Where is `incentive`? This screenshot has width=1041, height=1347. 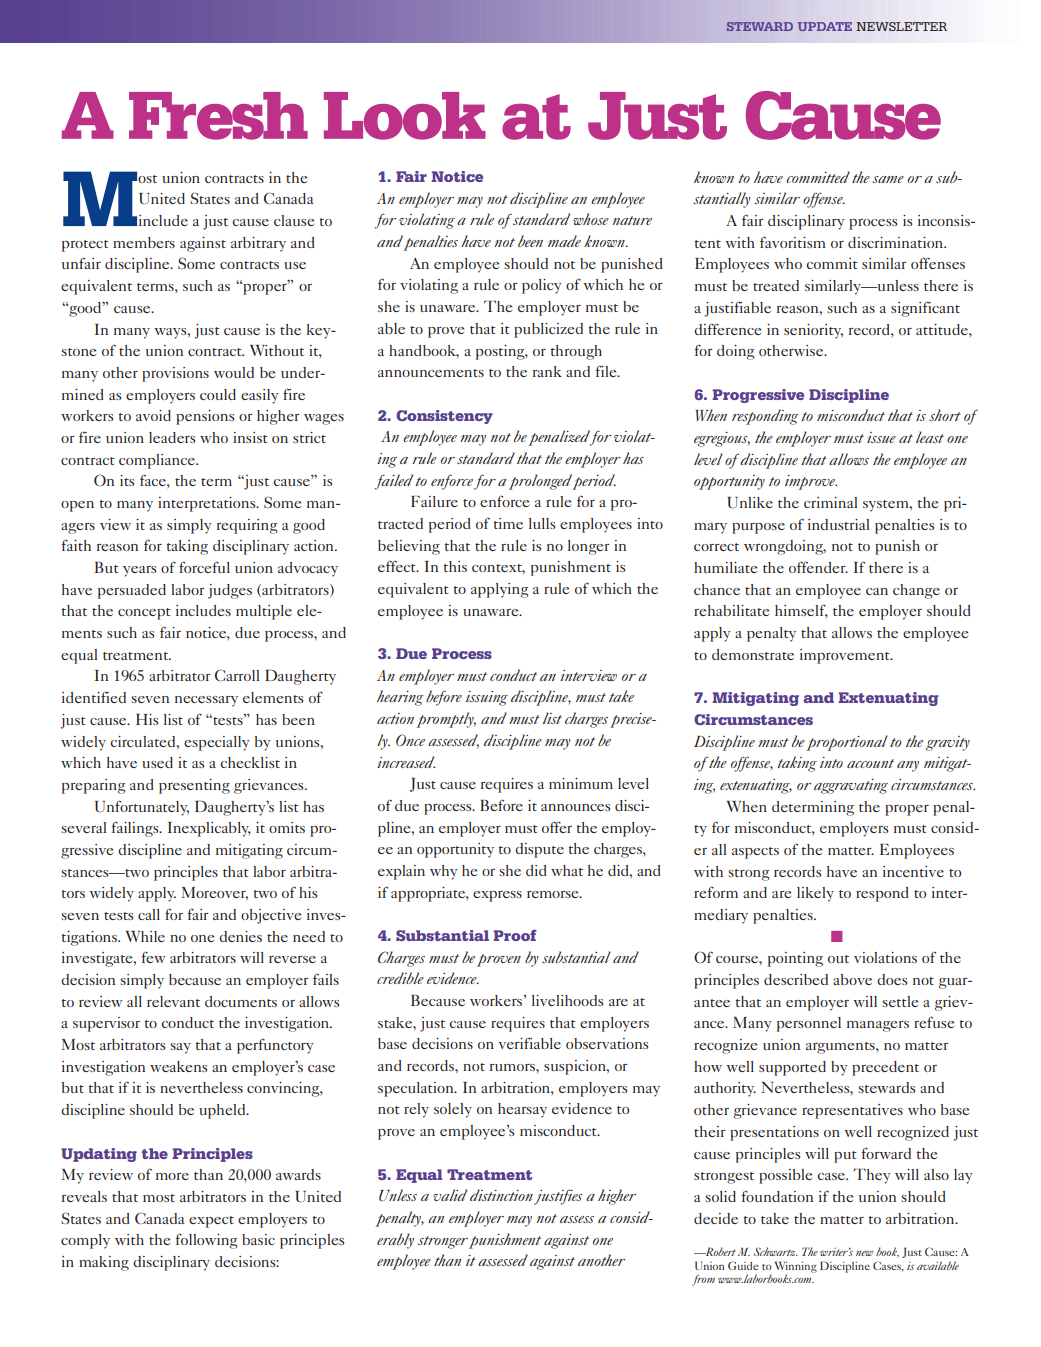 incentive is located at coordinates (913, 871).
